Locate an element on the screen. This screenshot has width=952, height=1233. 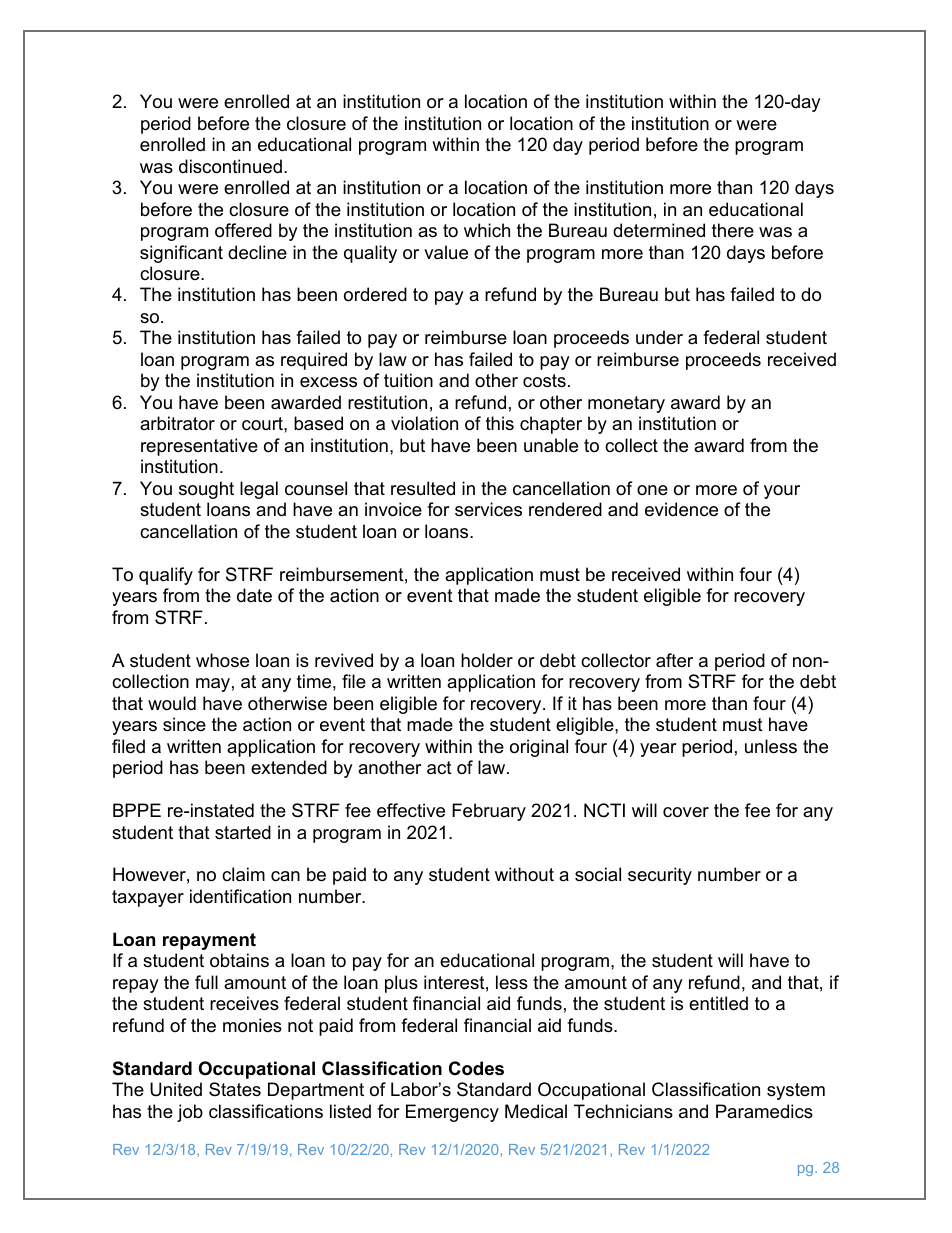
there is located at coordinates (733, 230).
